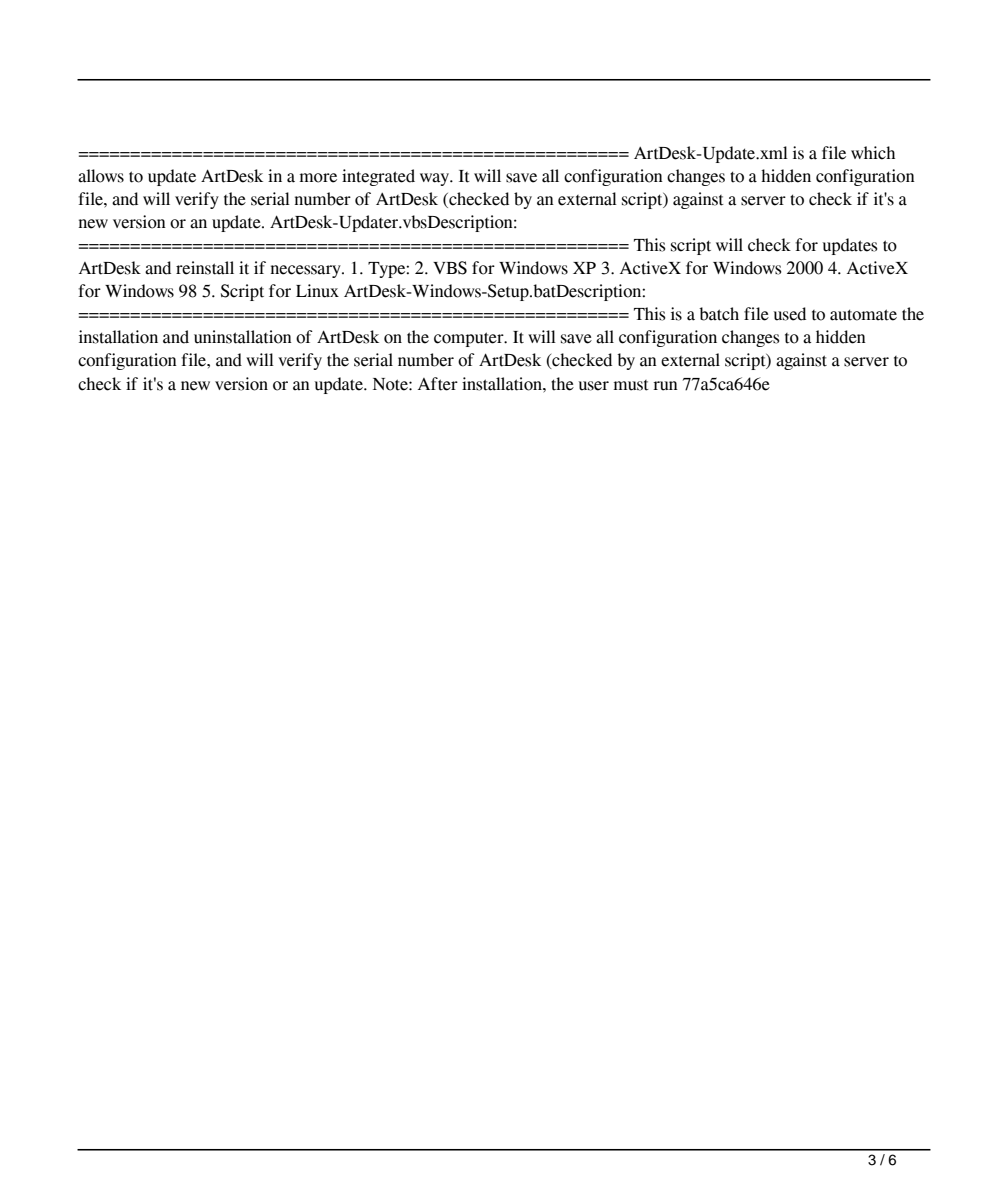  I want to click on reinstall, so click(205, 268).
